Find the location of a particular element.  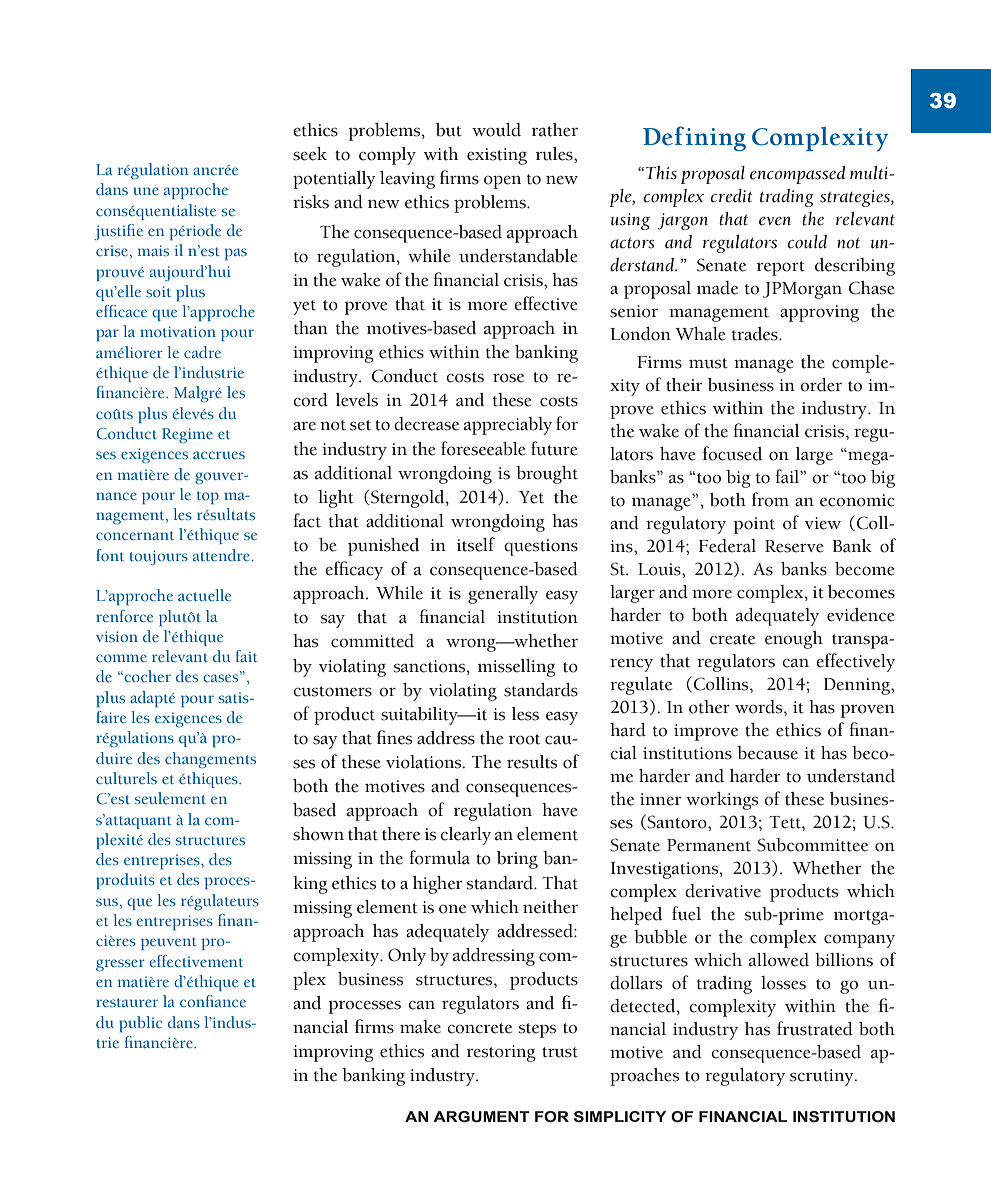

existing is located at coordinates (497, 156).
